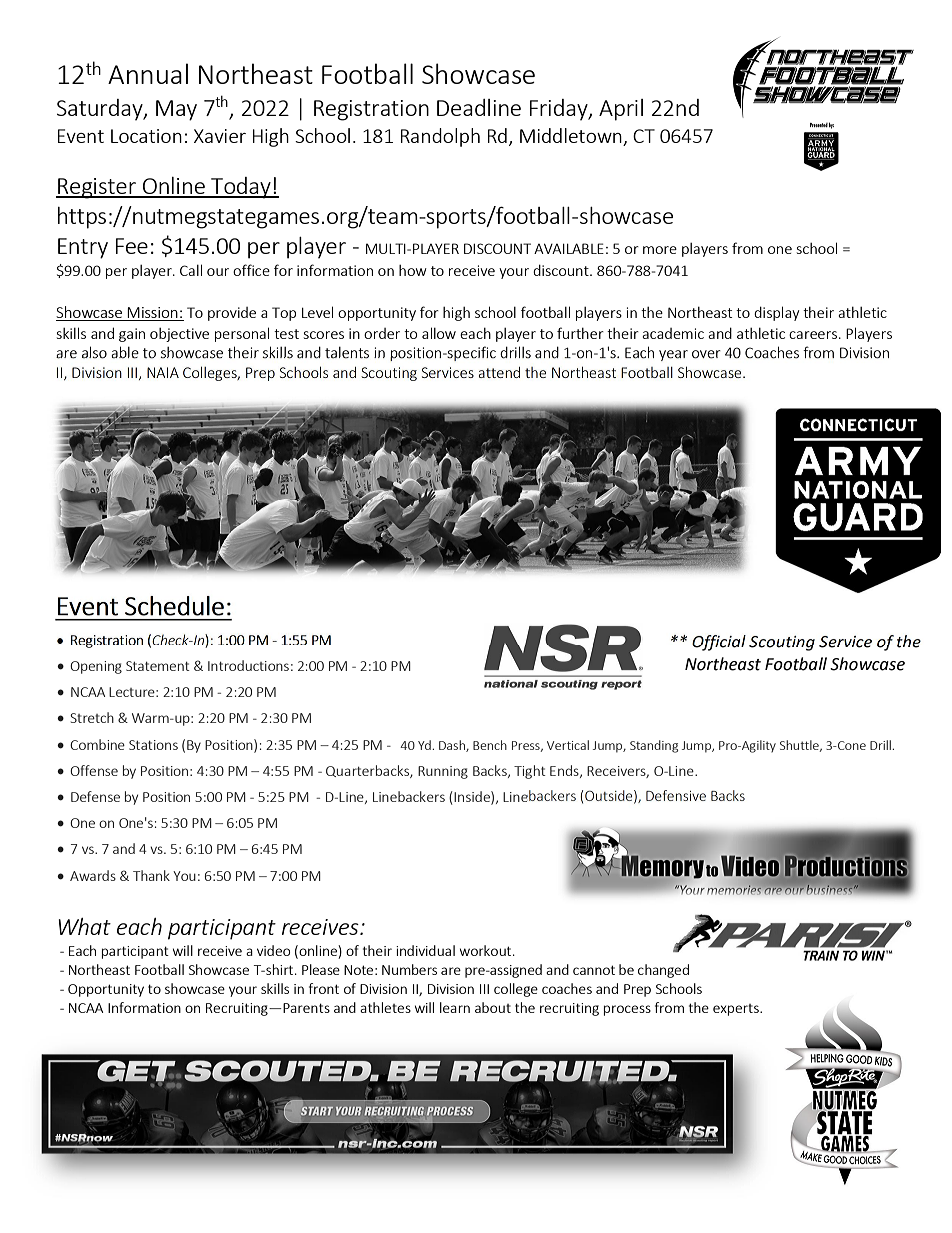 The height and width of the screenshot is (1233, 952). What do you see at coordinates (248, 665) in the screenshot?
I see `Introductions` at bounding box center [248, 665].
